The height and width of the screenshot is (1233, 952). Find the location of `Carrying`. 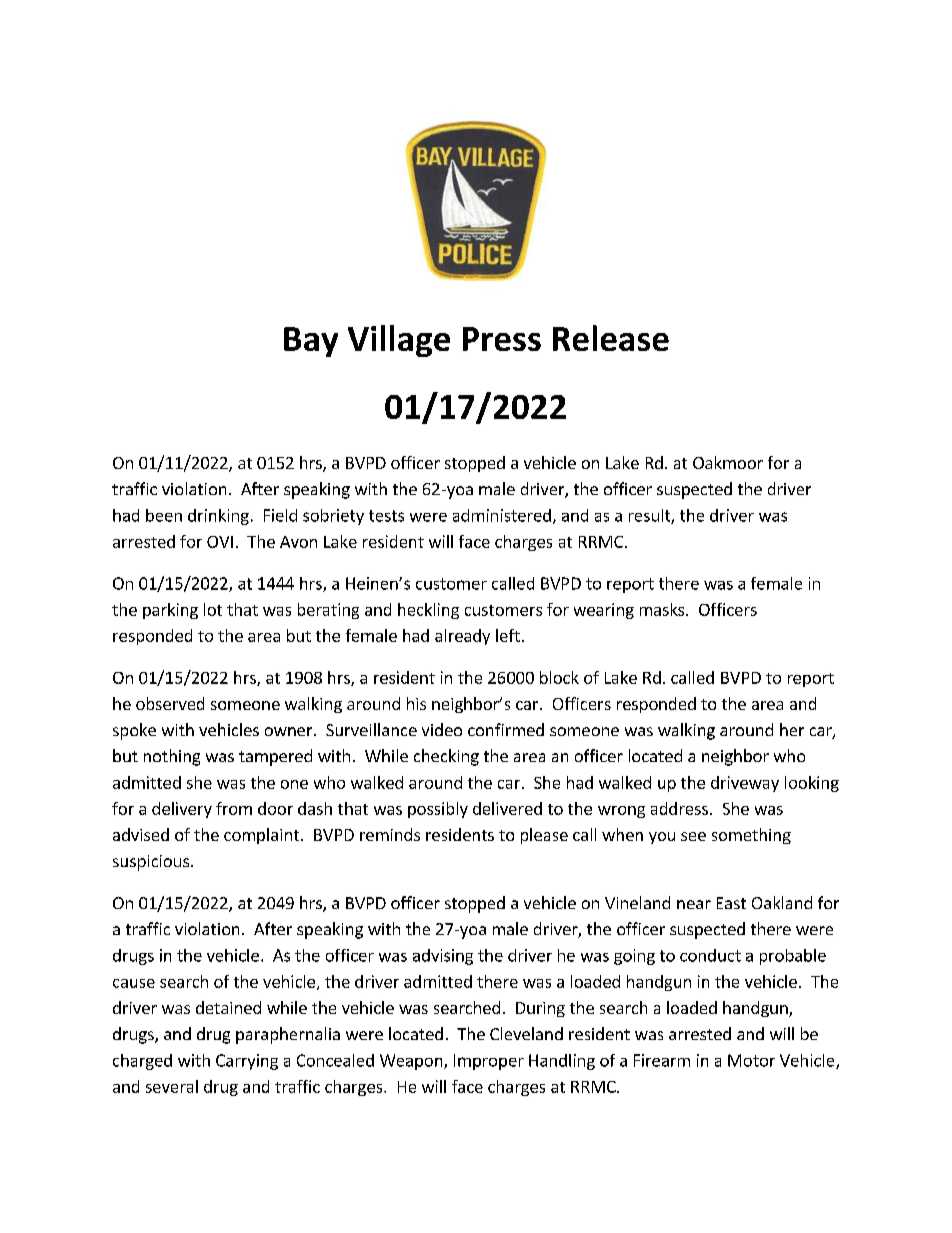

Carrying is located at coordinates (247, 1062).
